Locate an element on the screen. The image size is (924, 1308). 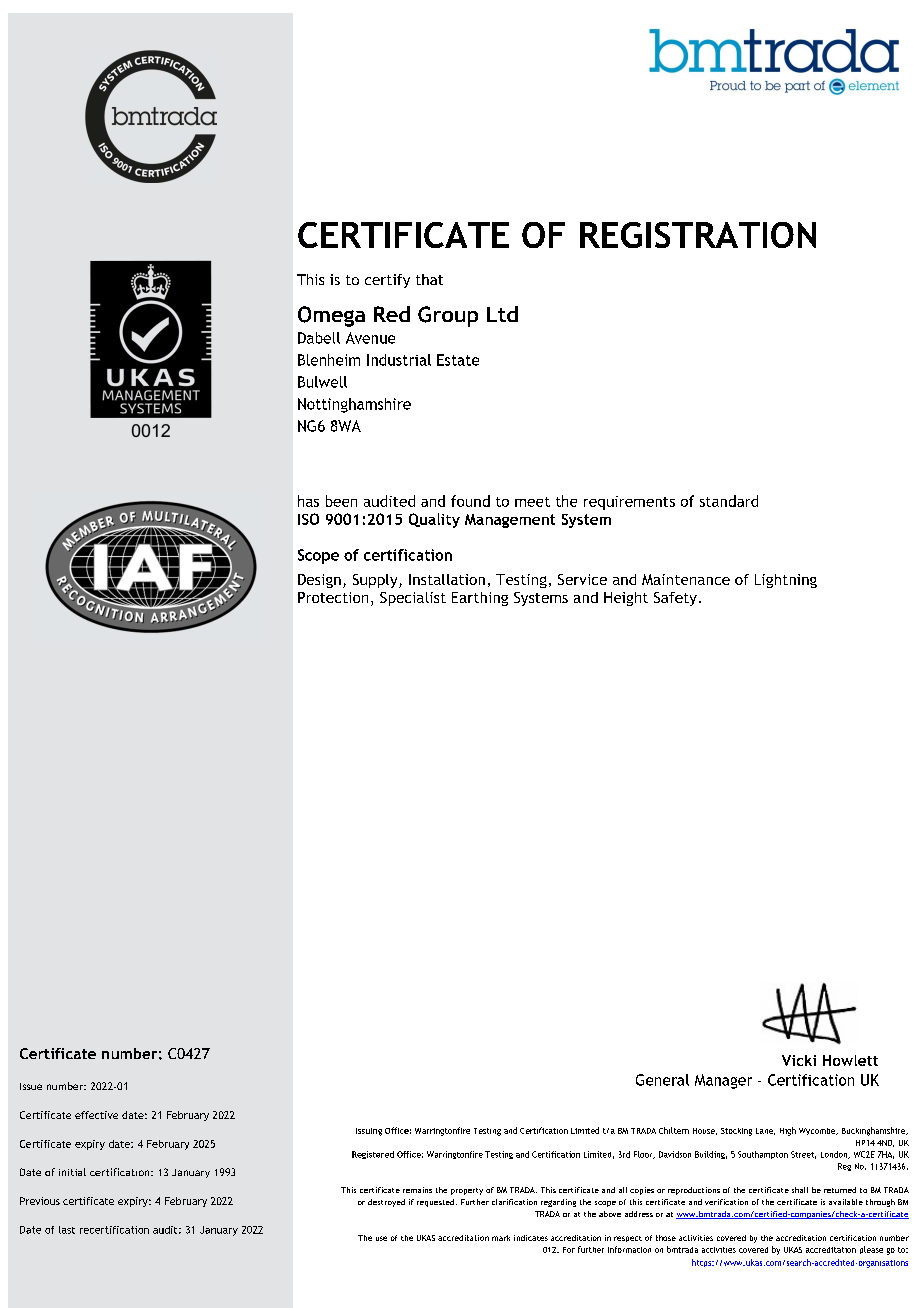
Installation is located at coordinates (447, 579).
